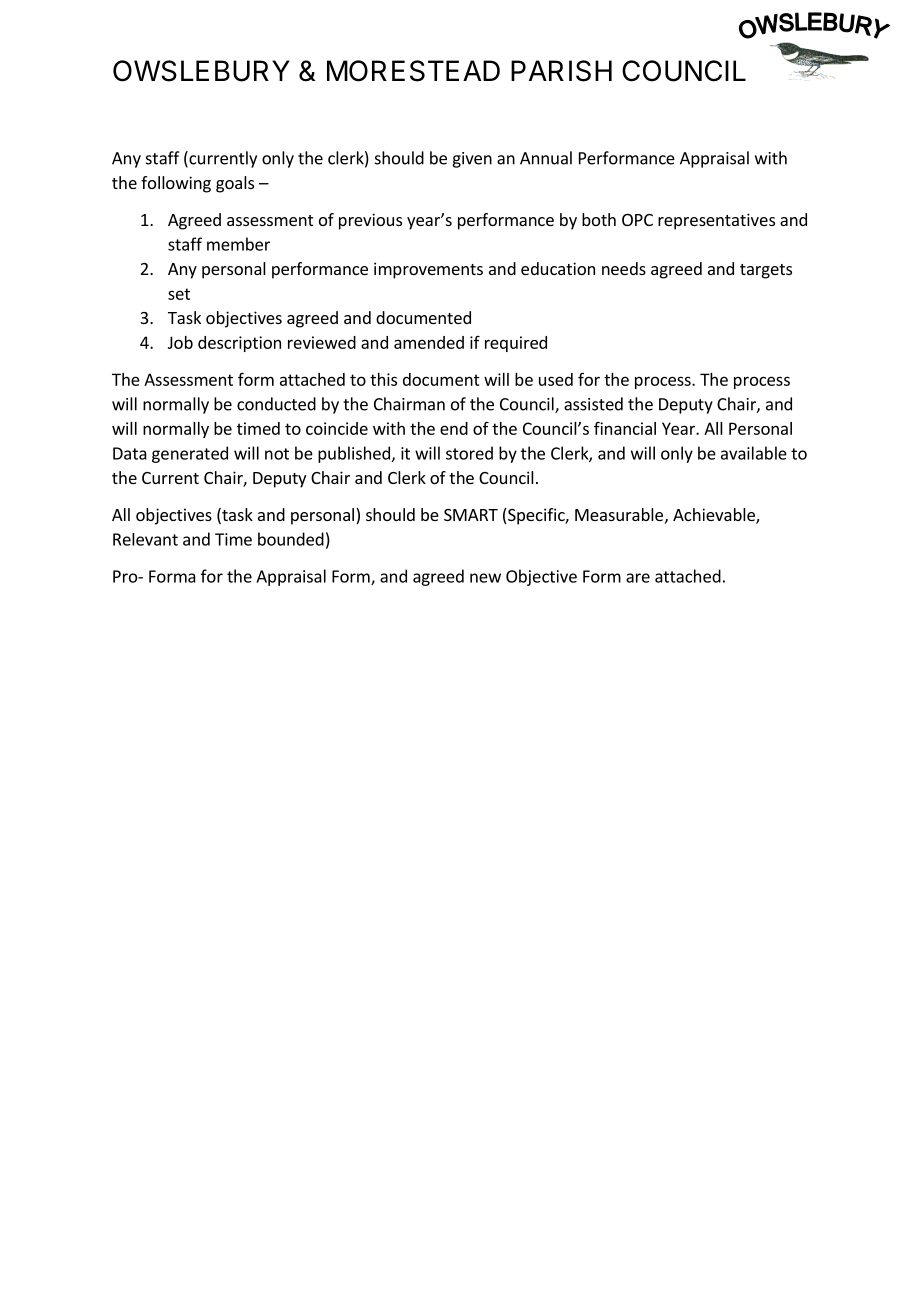 The width and height of the image is (924, 1308). I want to click on conducted, so click(276, 404).
